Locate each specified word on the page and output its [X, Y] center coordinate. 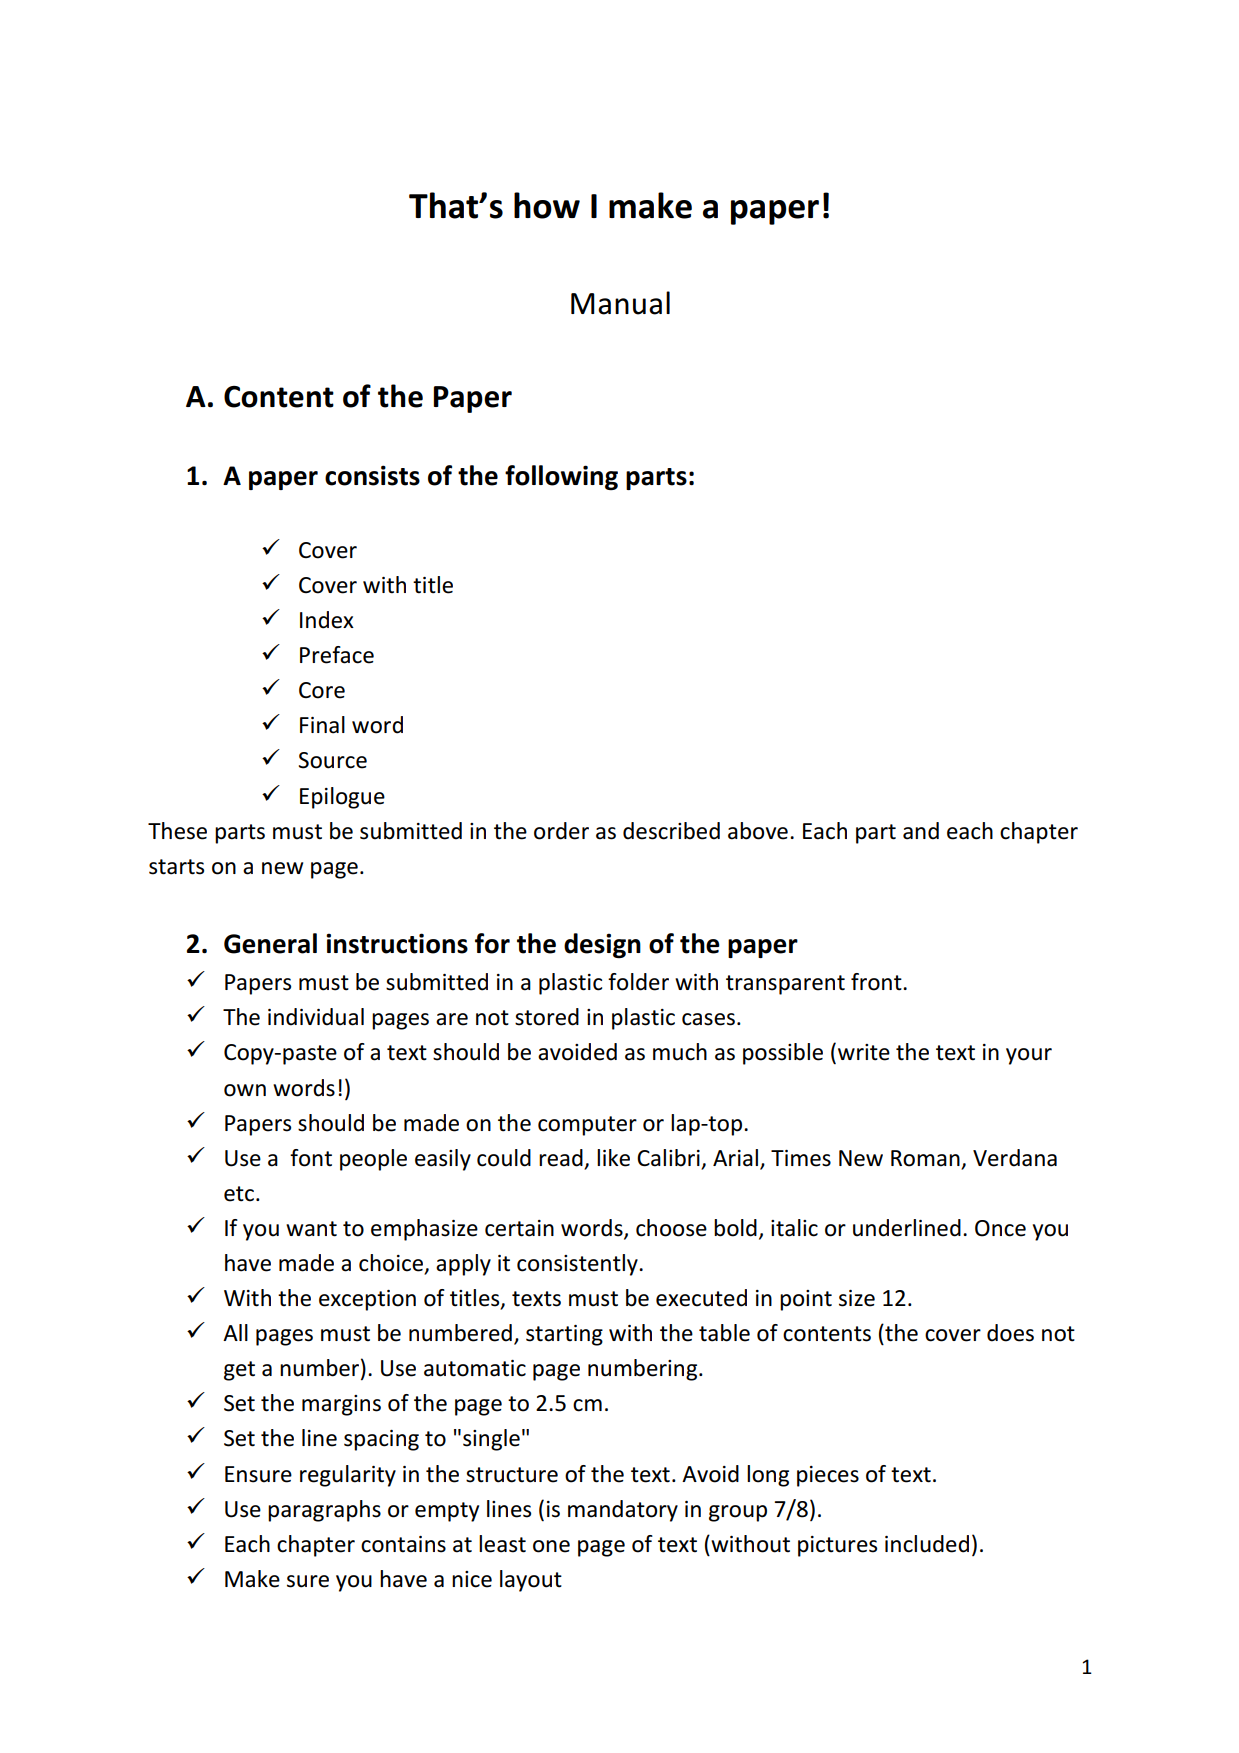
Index [327, 620]
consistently [578, 1265]
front [877, 982]
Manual [620, 303]
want [311, 1229]
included [927, 1544]
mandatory [623, 1511]
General [270, 943]
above [758, 831]
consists [372, 475]
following [561, 477]
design [602, 945]
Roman [926, 1159]
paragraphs [324, 1511]
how [547, 205]
